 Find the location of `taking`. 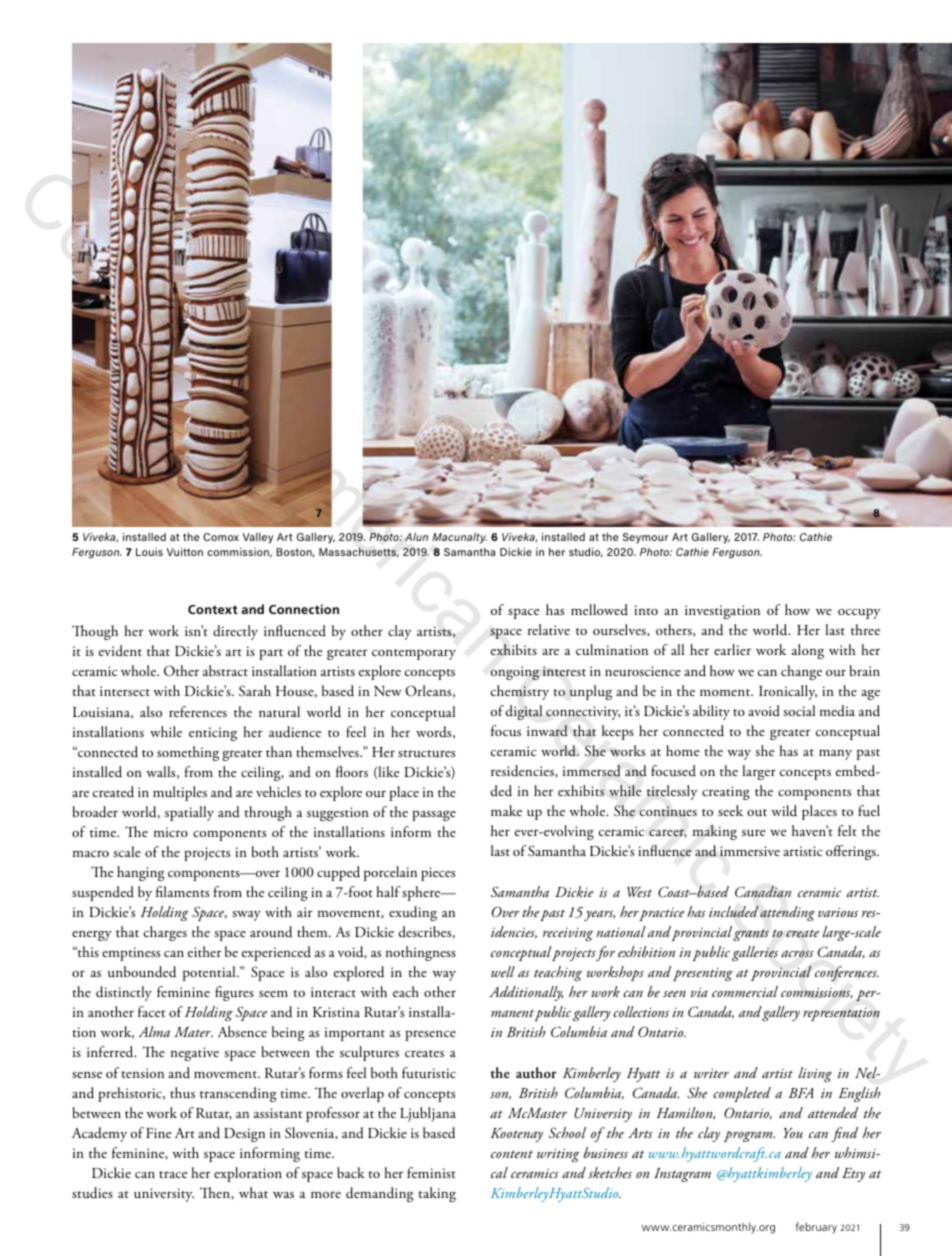

taking is located at coordinates (437, 1194).
